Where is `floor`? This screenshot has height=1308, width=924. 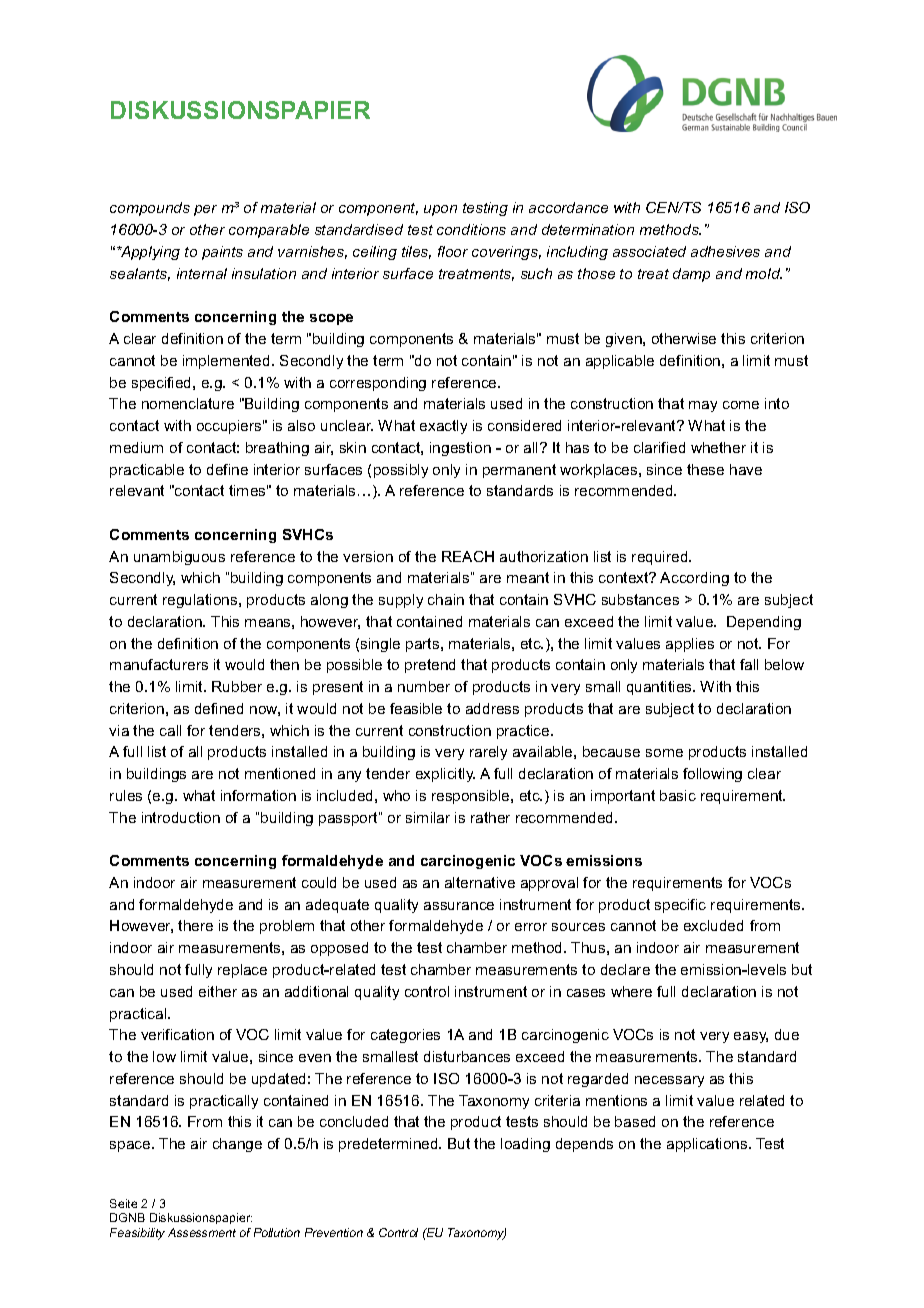
floor is located at coordinates (453, 251).
